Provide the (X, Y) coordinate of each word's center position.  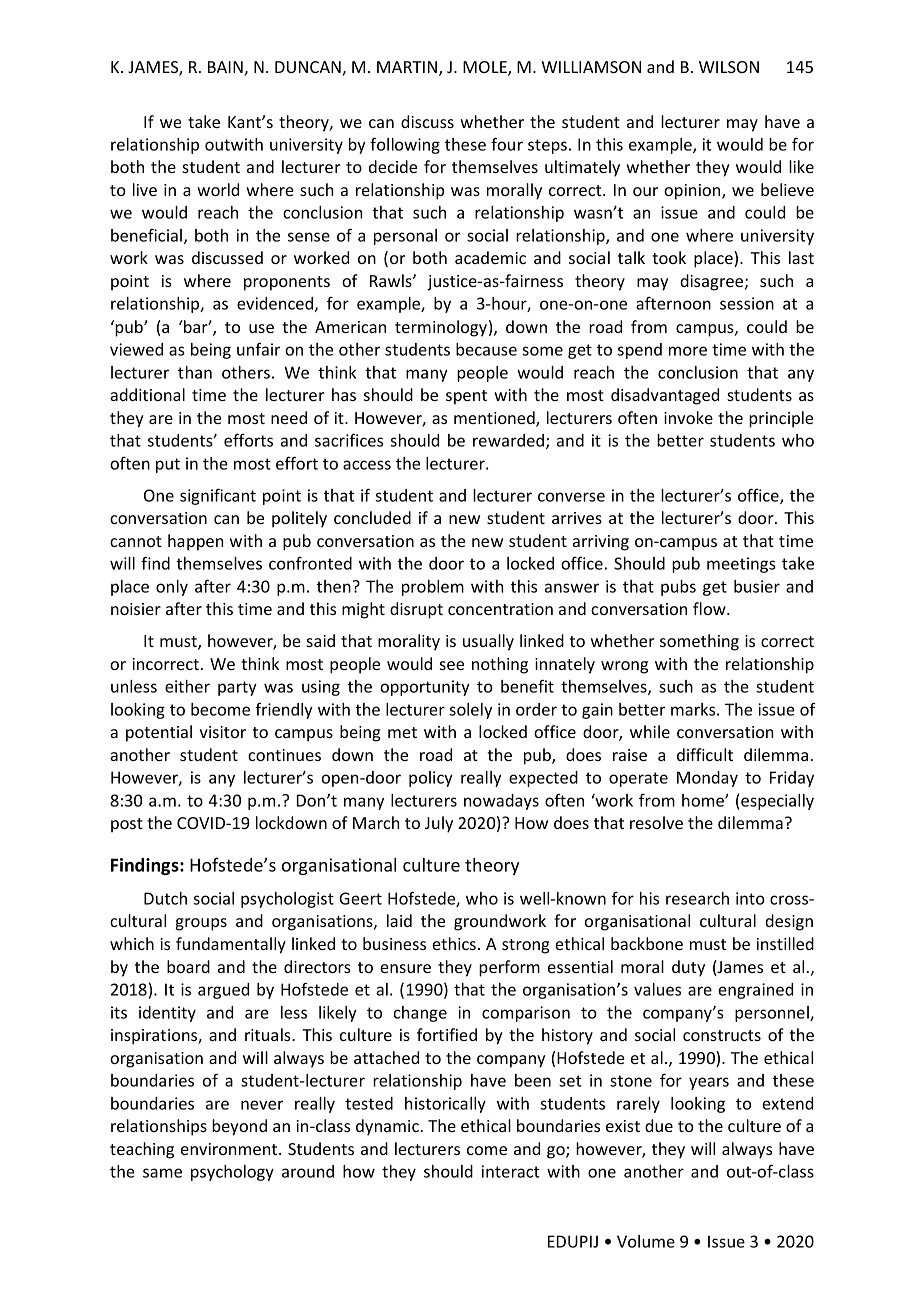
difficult (705, 754)
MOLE (486, 68)
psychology (232, 1173)
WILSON (729, 67)
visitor (223, 732)
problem (433, 588)
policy (431, 779)
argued (223, 991)
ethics (454, 943)
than (195, 372)
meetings (741, 565)
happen (196, 542)
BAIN (226, 68)
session (747, 303)
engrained (755, 991)
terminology (441, 328)
